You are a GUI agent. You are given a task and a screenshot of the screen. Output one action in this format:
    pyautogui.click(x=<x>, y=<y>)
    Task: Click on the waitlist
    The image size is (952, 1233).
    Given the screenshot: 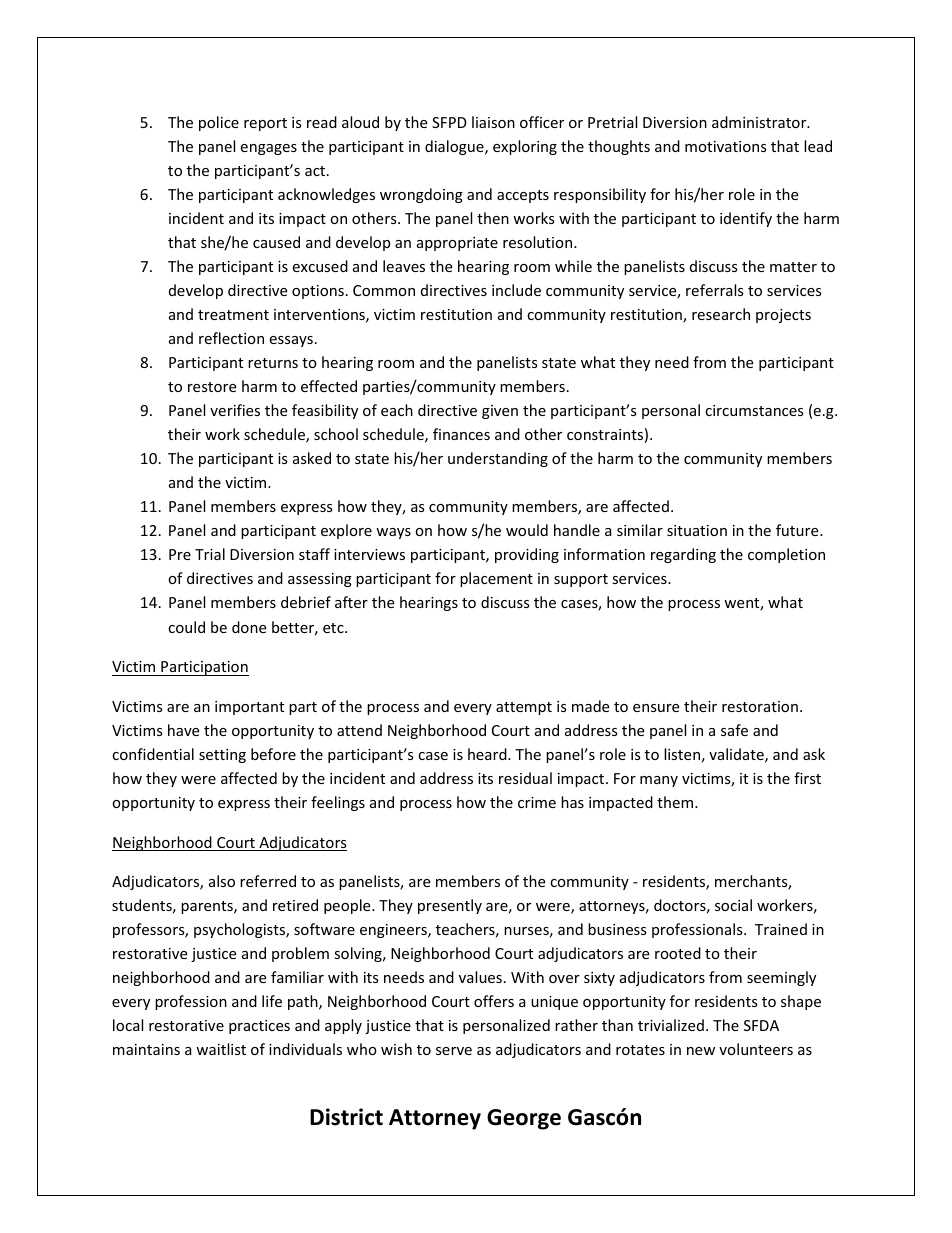 What is the action you would take?
    pyautogui.click(x=221, y=1049)
